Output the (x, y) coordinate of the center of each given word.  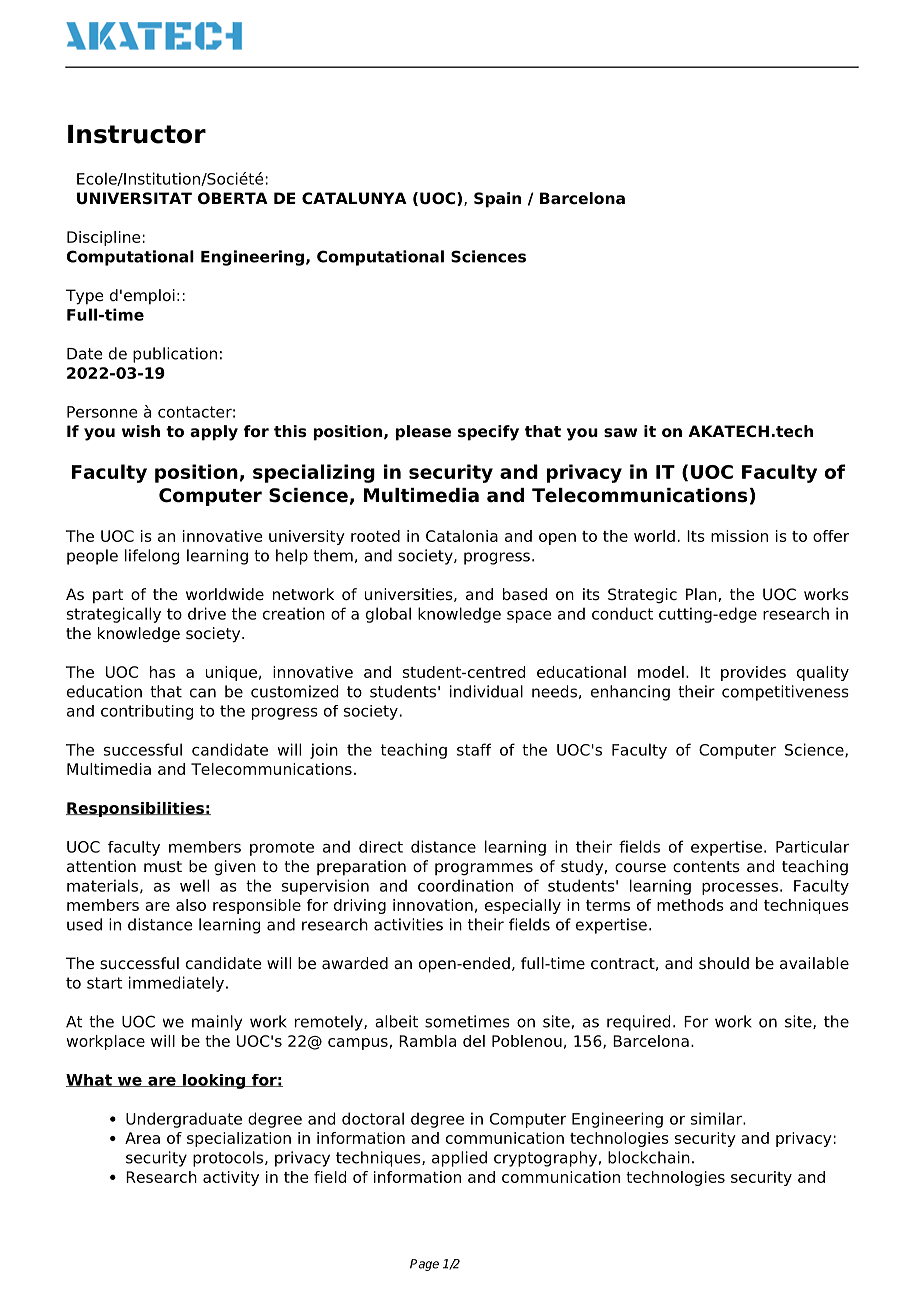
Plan (701, 594)
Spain (497, 200)
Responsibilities (136, 809)
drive (207, 613)
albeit (396, 1021)
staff (474, 749)
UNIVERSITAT (134, 198)
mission (739, 536)
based (525, 594)
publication (175, 355)
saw (620, 432)
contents (706, 867)
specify (488, 433)
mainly (217, 1023)
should (724, 963)
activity (231, 1178)
